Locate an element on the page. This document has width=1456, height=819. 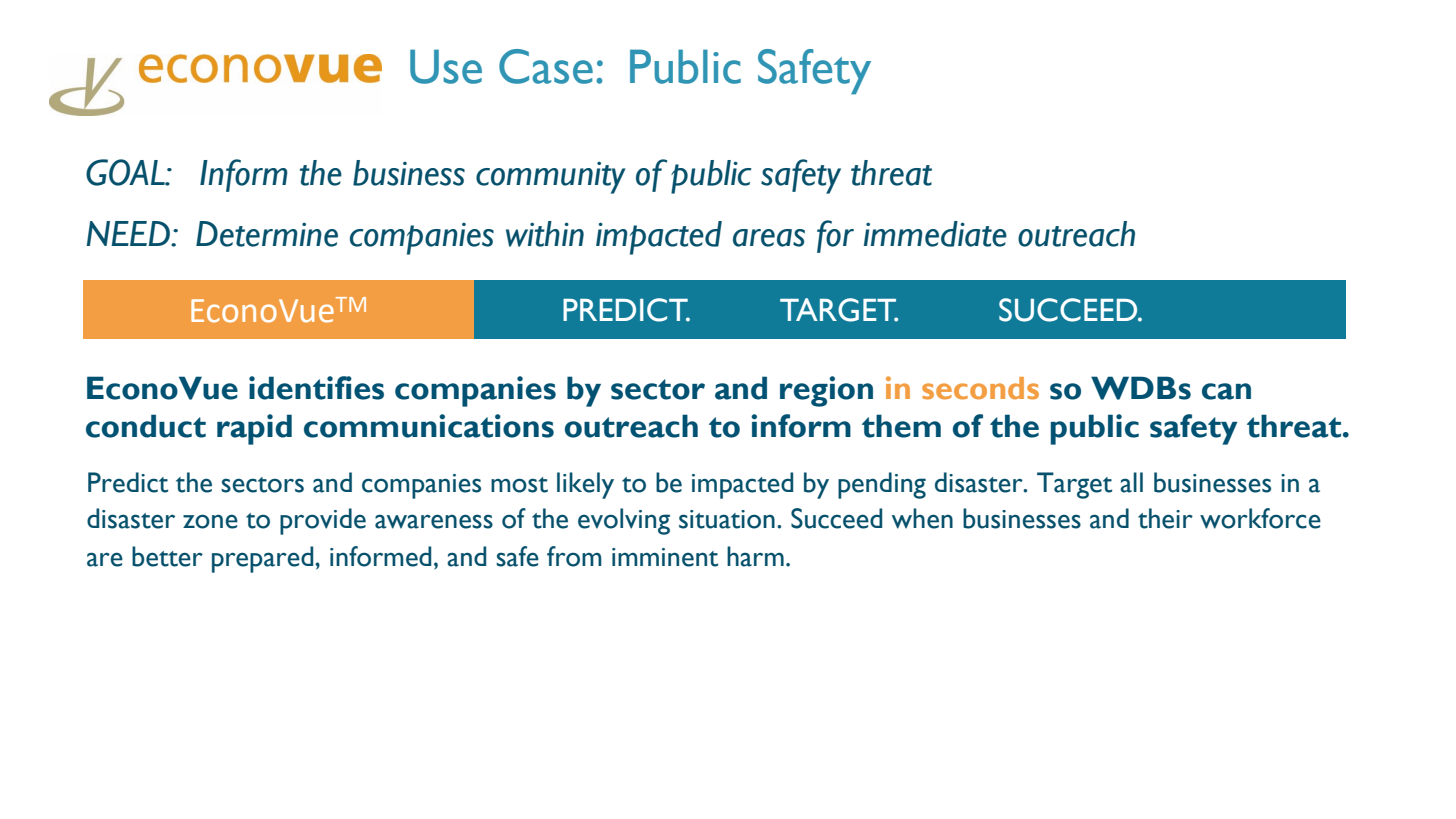
their is located at coordinates (1165, 518).
